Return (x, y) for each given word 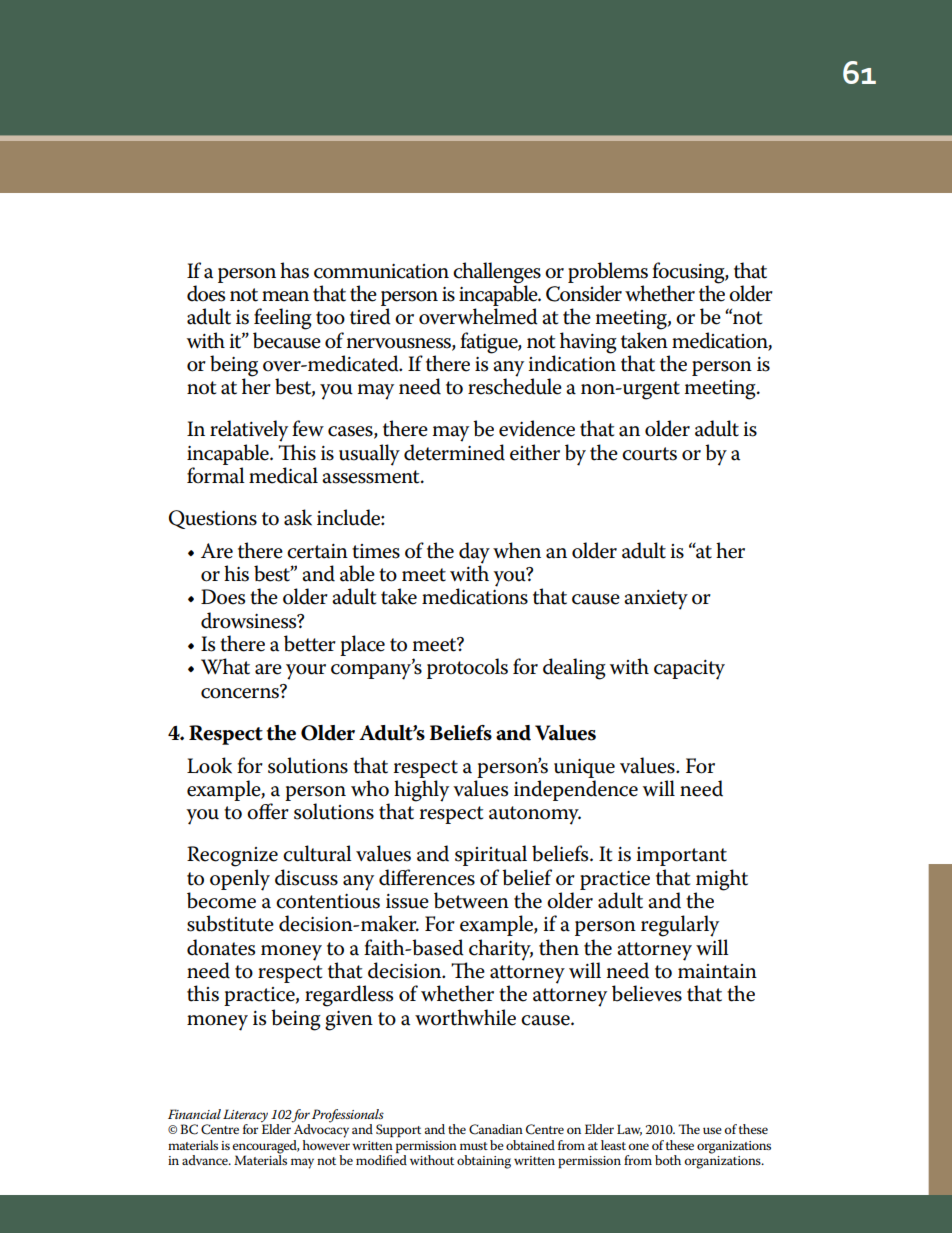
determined (454, 452)
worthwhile (465, 1017)
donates (221, 947)
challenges (497, 273)
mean (285, 296)
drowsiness (250, 620)
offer (268, 811)
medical (283, 475)
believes (647, 993)
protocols (467, 668)
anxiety (656, 600)
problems (608, 272)
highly (421, 791)
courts (649, 454)
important (681, 856)
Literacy (246, 1117)
